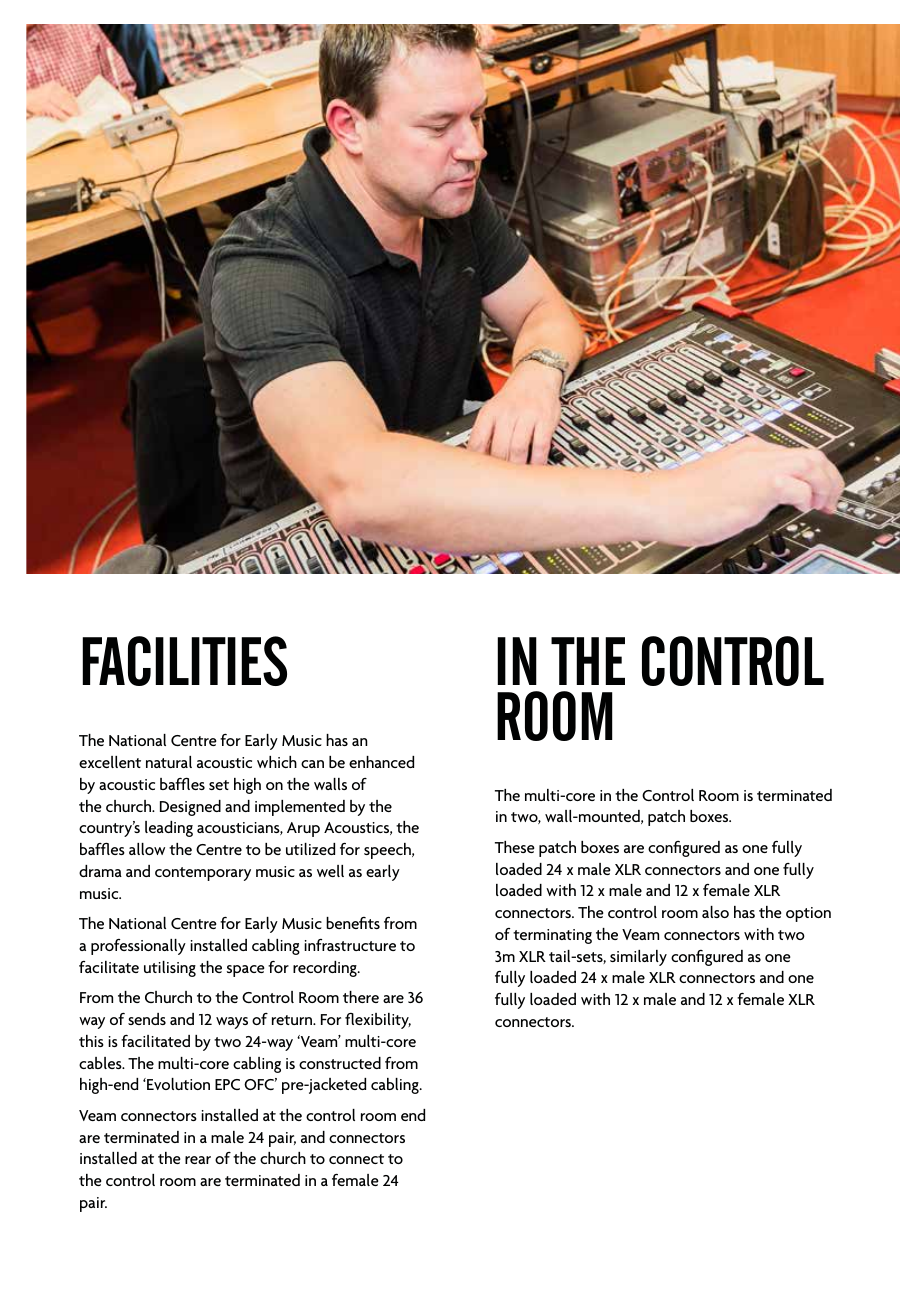 This image has width=924, height=1308. Describe the element at coordinates (381, 762) in the image. I see `enhanced` at that location.
